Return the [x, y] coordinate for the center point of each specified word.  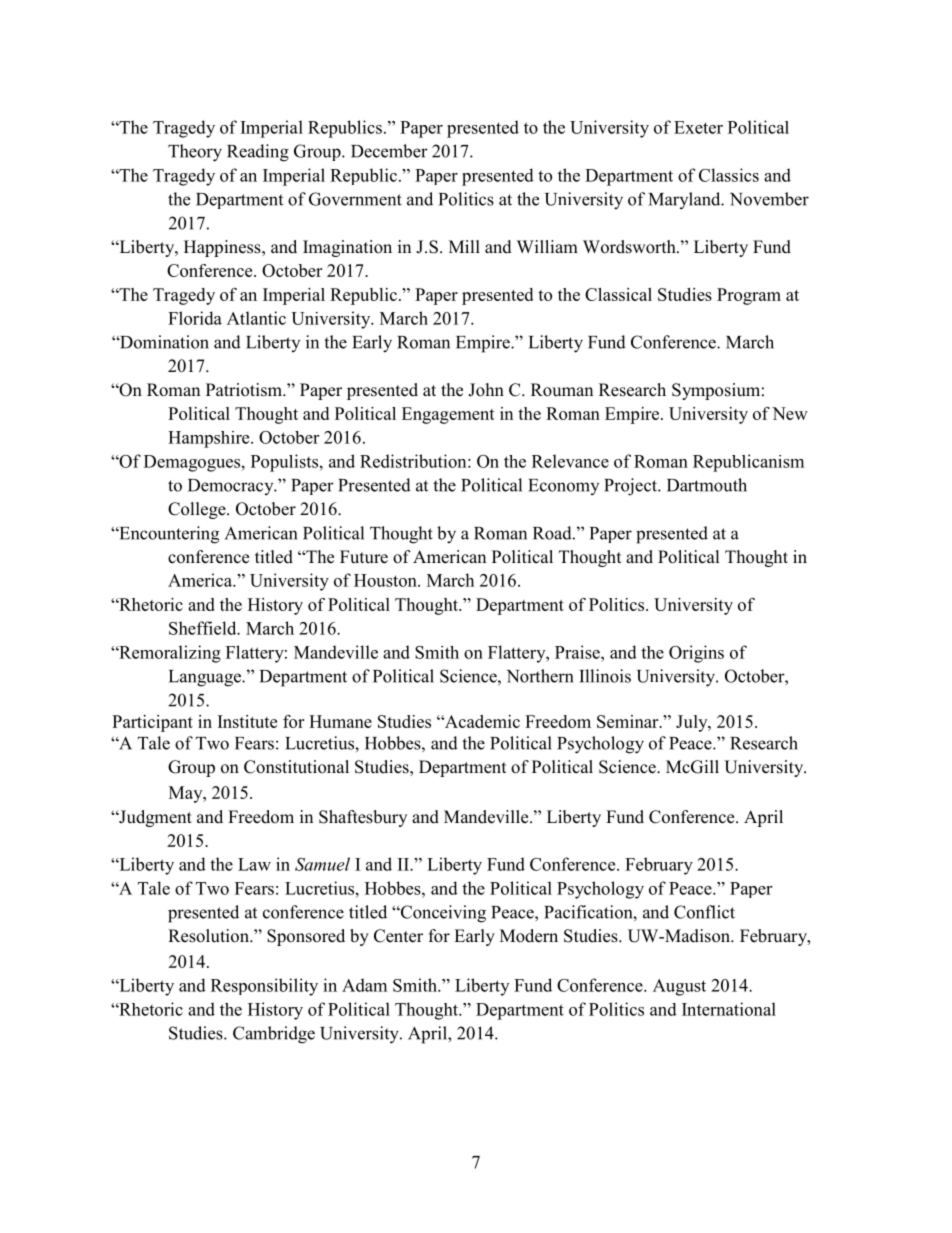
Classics [729, 175]
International [729, 1009]
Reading [258, 153]
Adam [364, 985]
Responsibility [264, 987]
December [389, 151]
